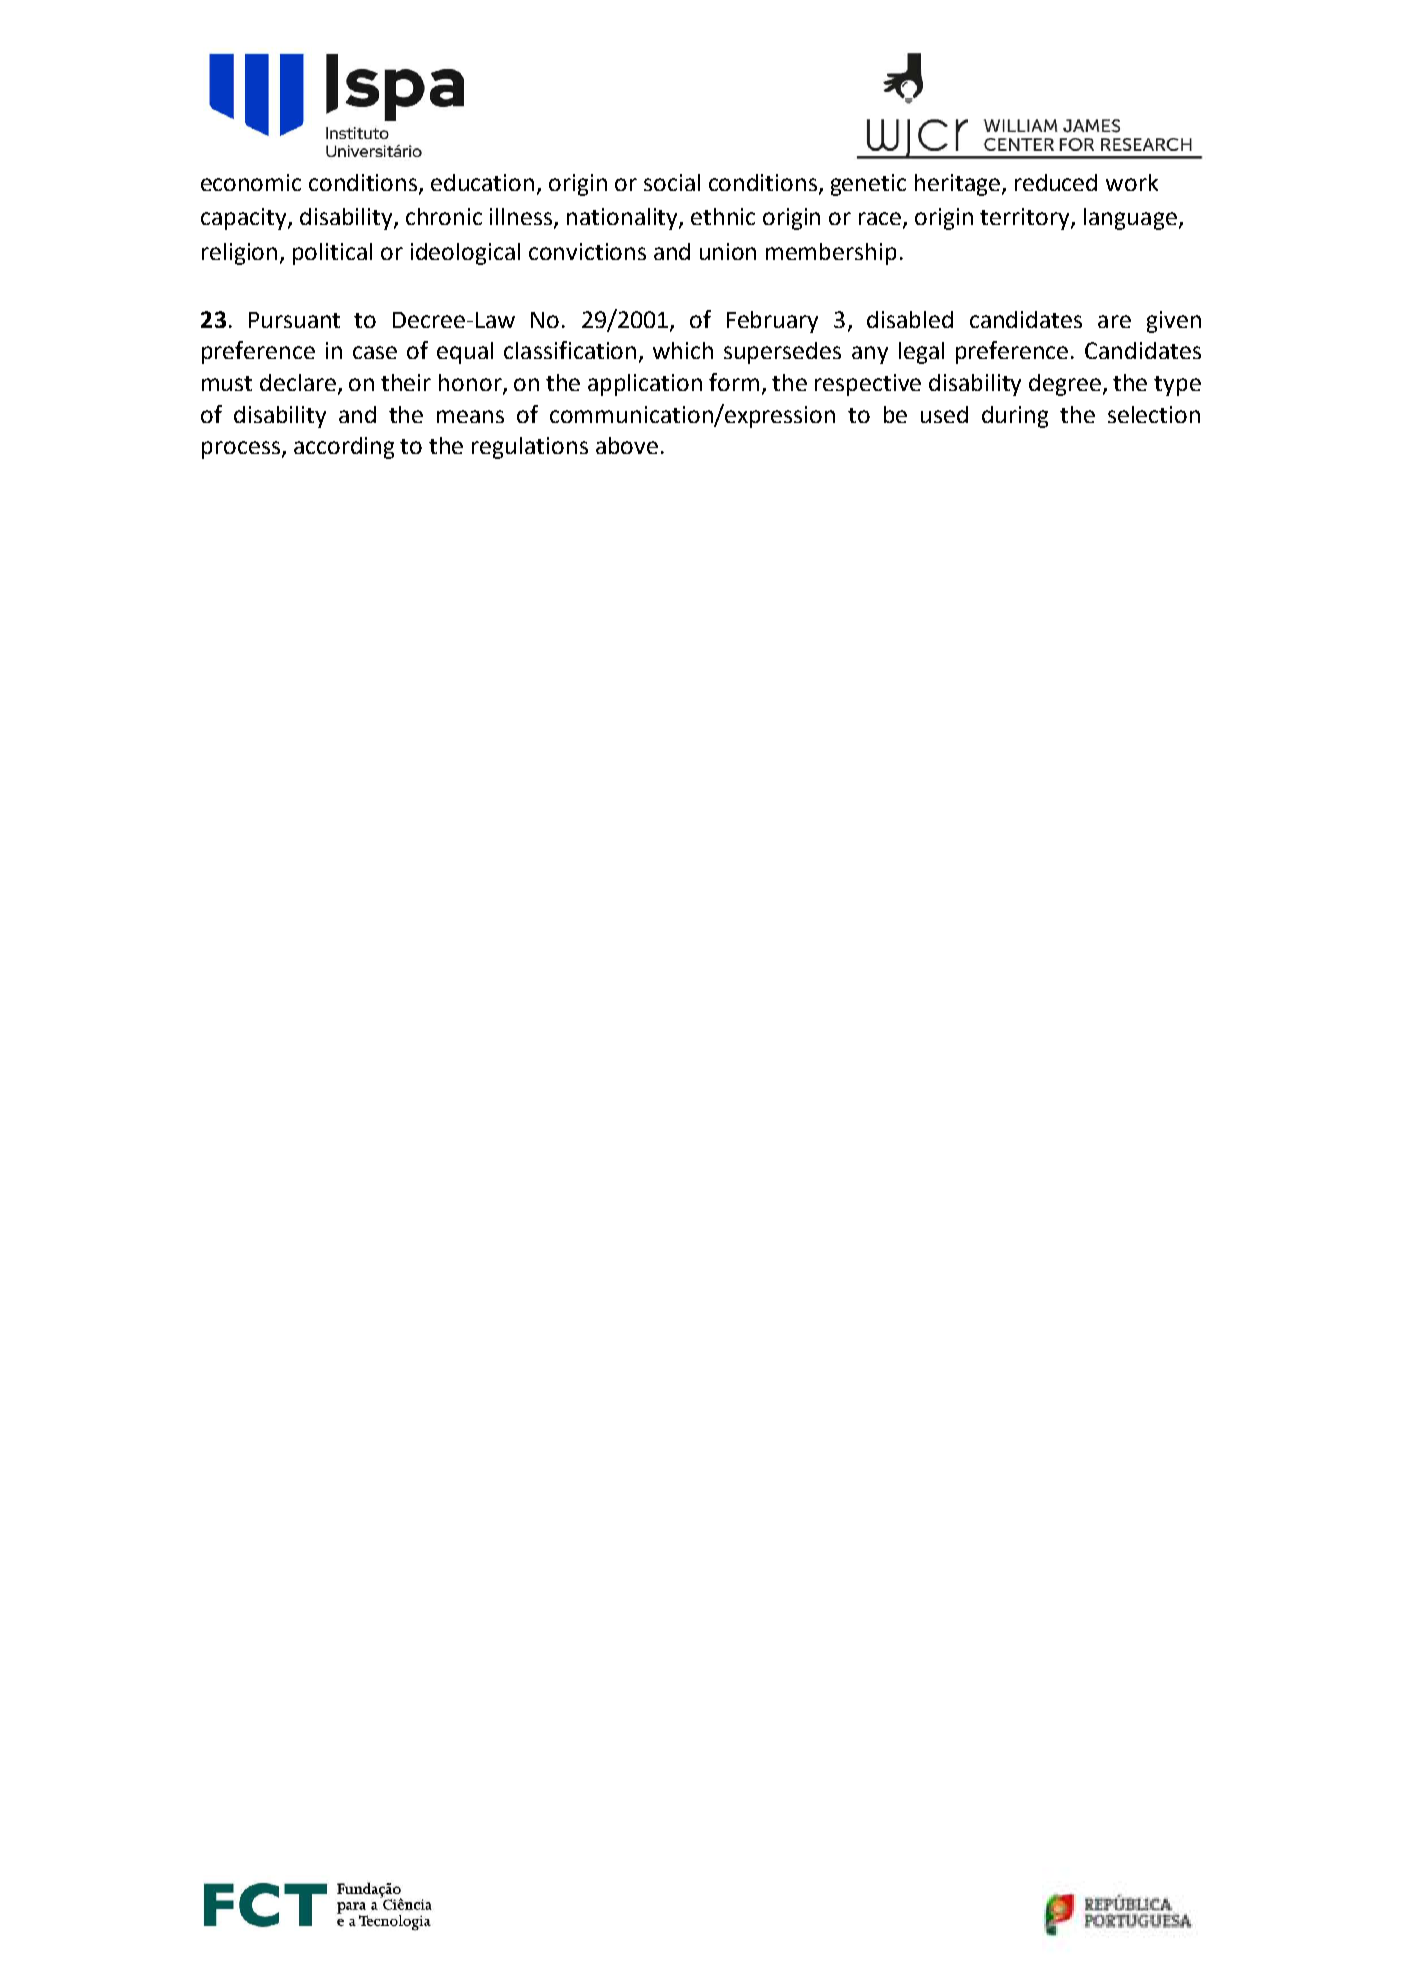  Describe the element at coordinates (1174, 322) in the document. I see `given` at that location.
